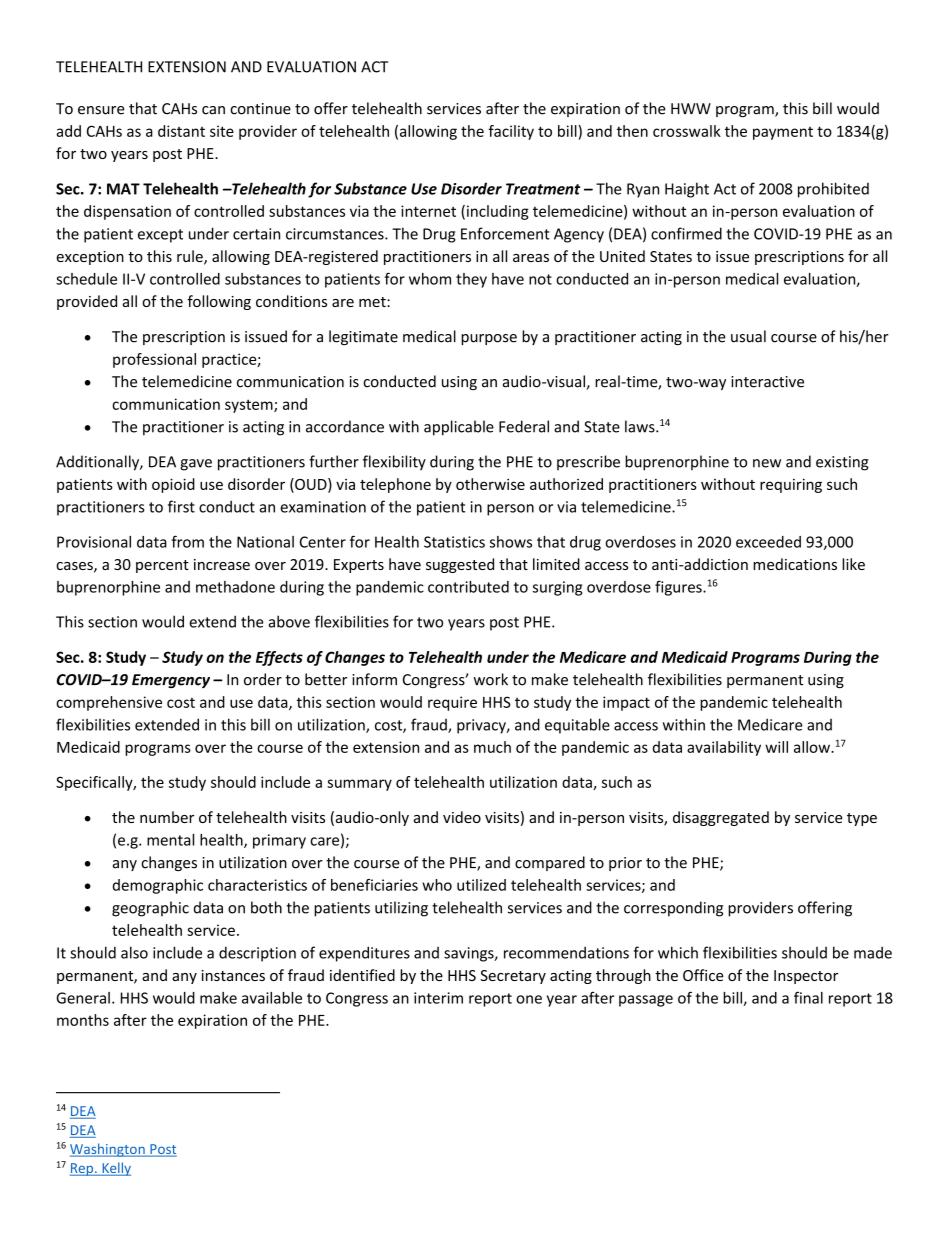 Image resolution: width=952 pixels, height=1233 pixels. I want to click on applicable, so click(459, 428).
